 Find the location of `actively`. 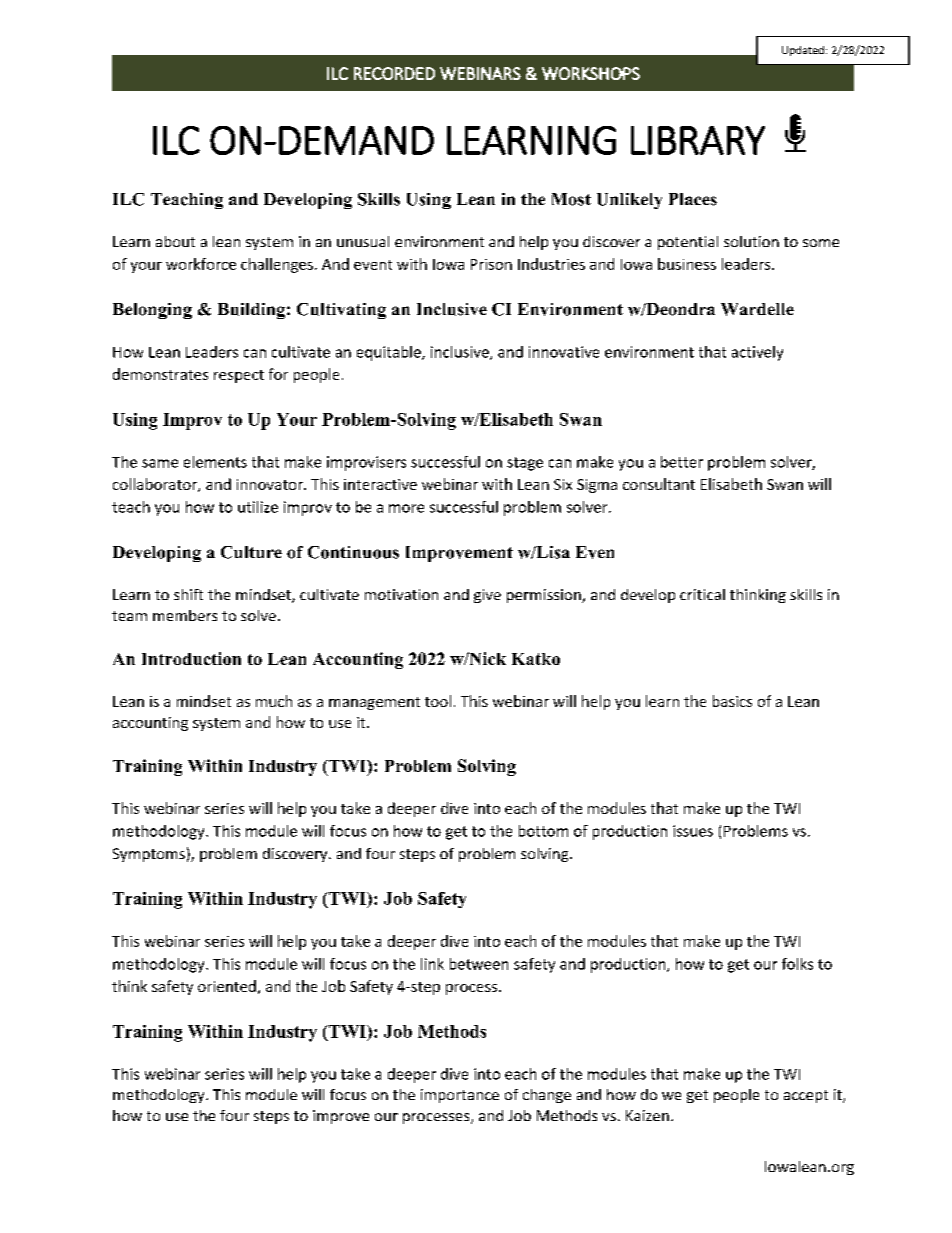

actively is located at coordinates (757, 353).
